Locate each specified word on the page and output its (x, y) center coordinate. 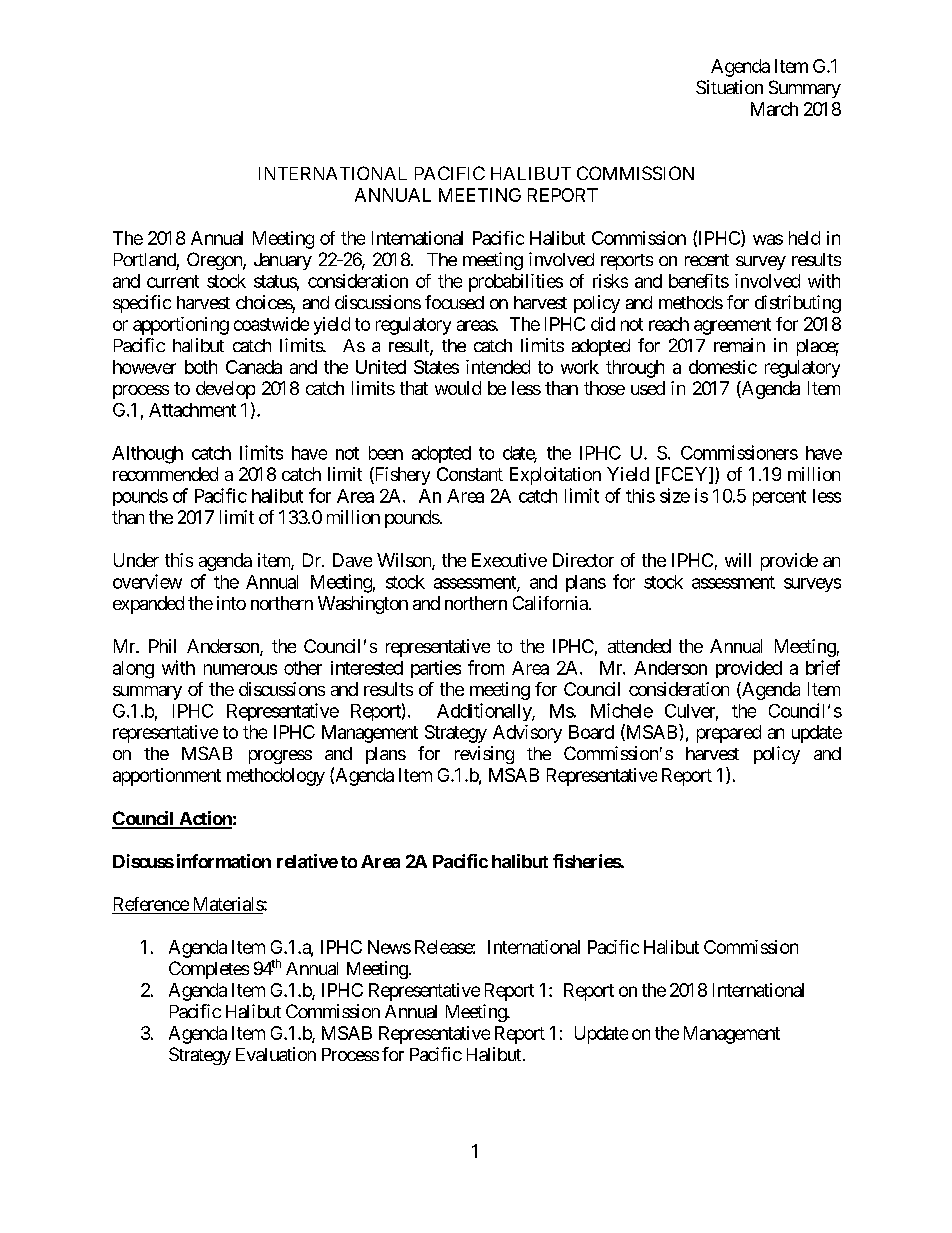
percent (779, 498)
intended (498, 367)
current (173, 281)
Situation (729, 87)
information (224, 861)
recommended (165, 474)
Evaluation (276, 1054)
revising (484, 755)
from (486, 667)
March (774, 109)
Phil (162, 646)
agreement (732, 326)
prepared (729, 734)
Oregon (215, 261)
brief (823, 667)
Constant (470, 474)
